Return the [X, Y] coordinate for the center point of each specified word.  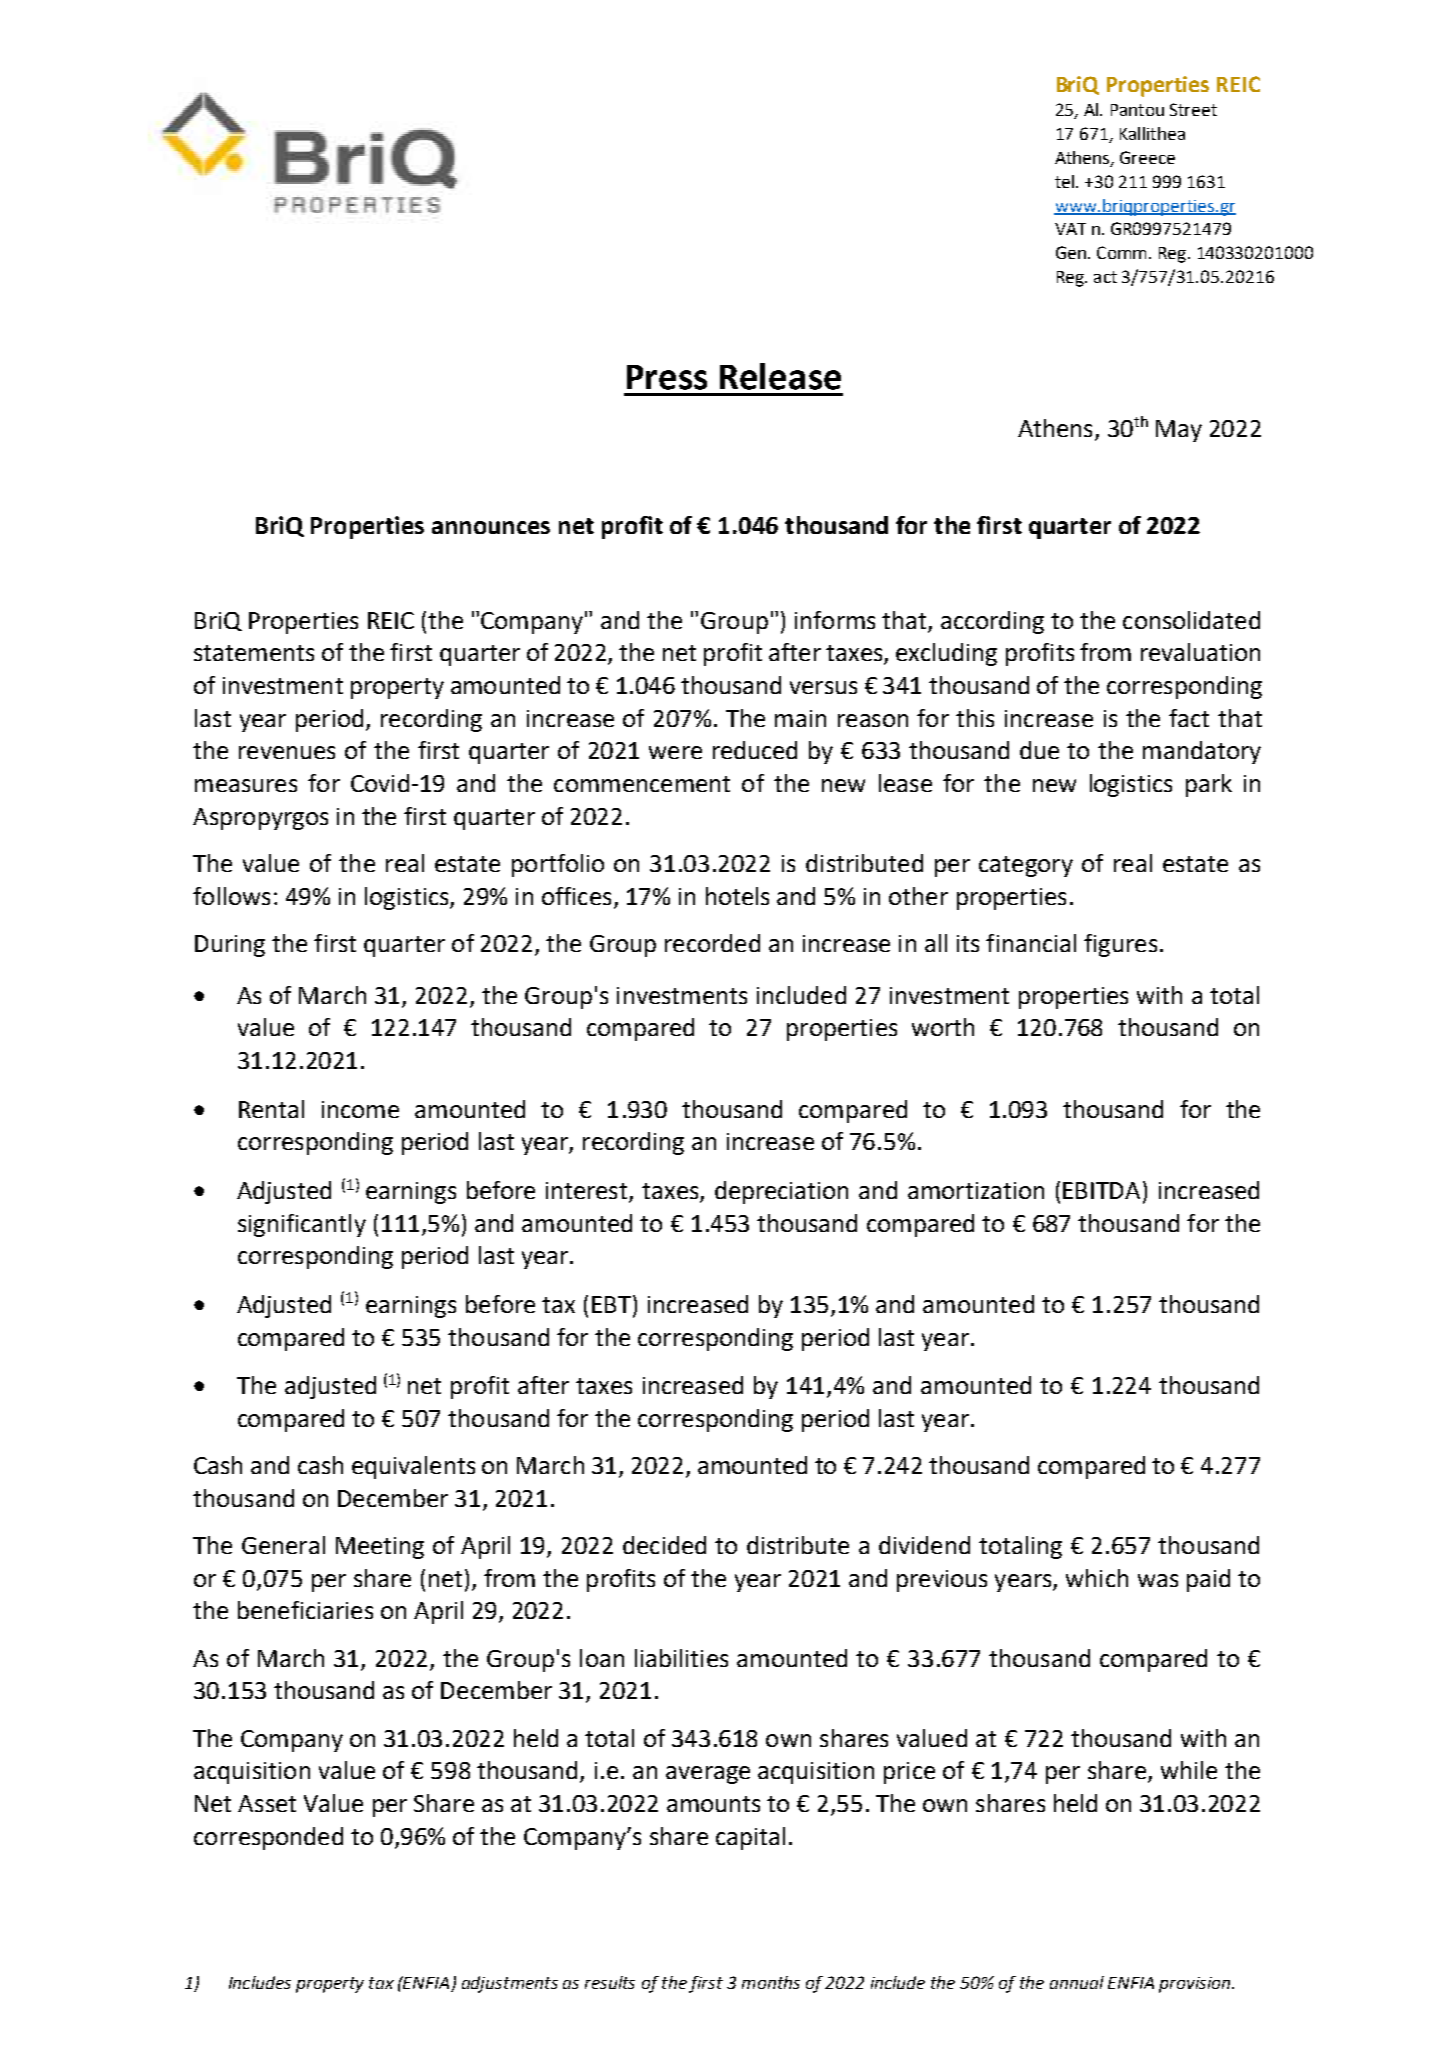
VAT [1070, 229]
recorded [712, 943]
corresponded [268, 1838]
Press [667, 377]
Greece [1147, 157]
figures [1120, 945]
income [360, 1109]
